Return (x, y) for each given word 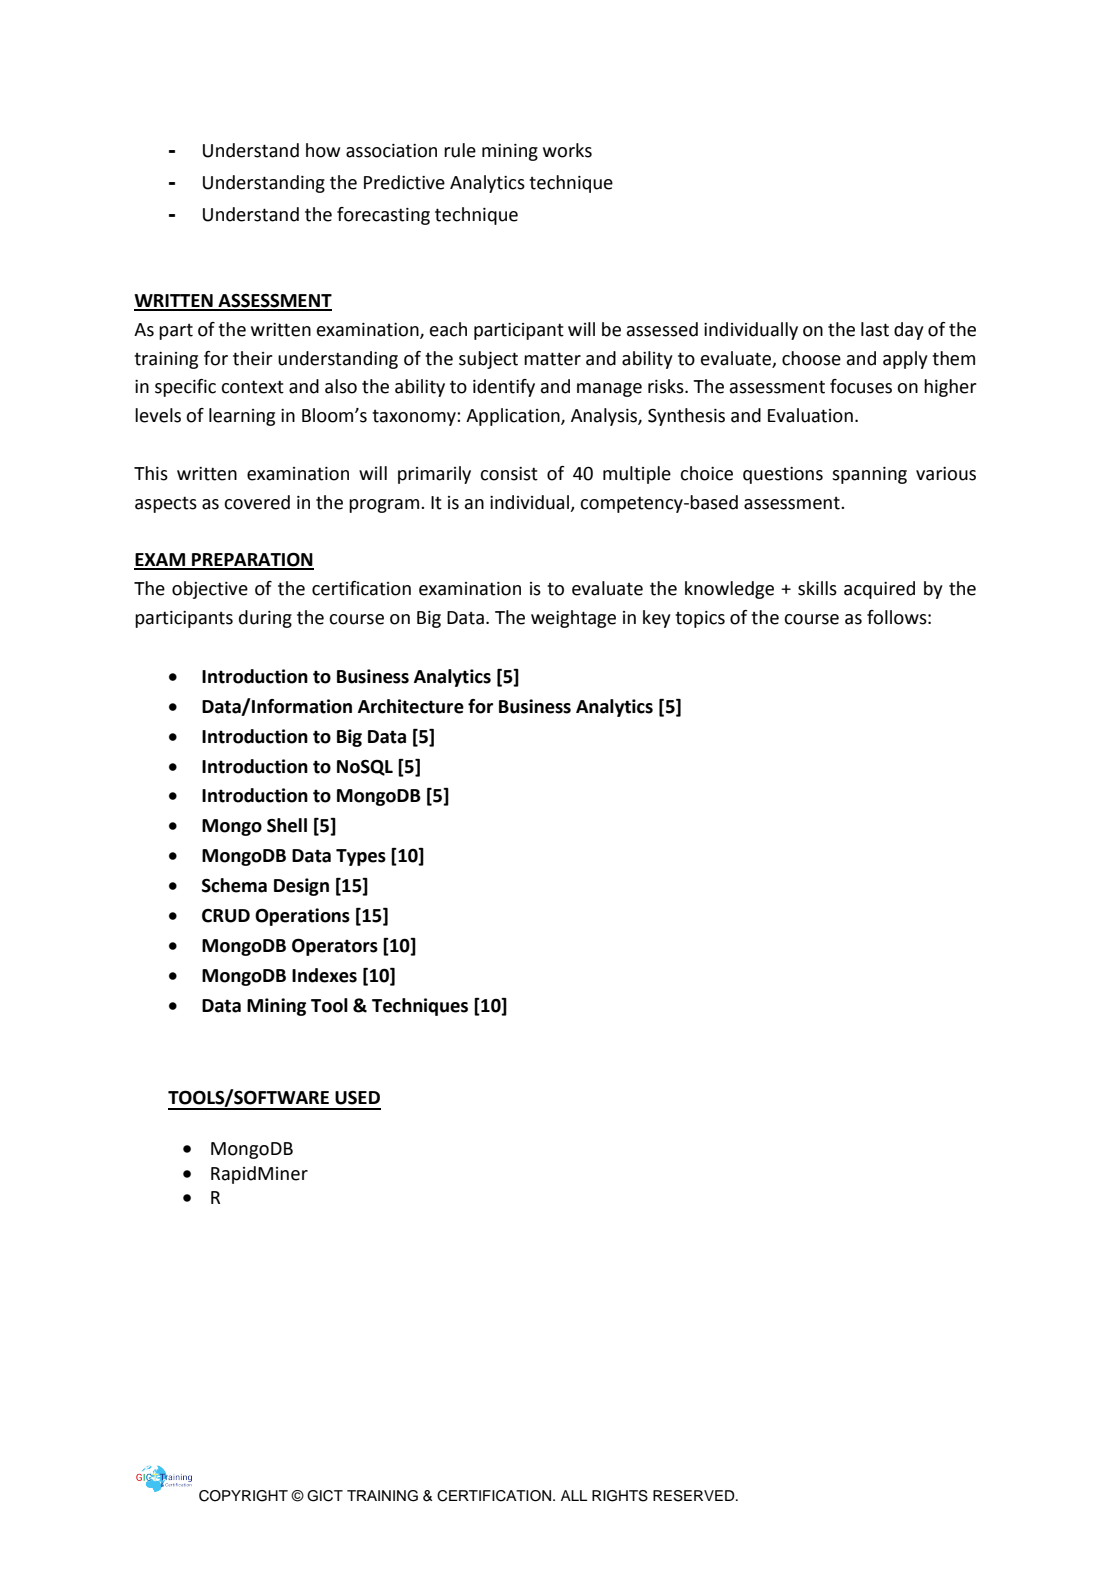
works (567, 150)
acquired (879, 590)
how (323, 150)
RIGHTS (620, 1496)
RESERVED (695, 1496)
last (875, 329)
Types (361, 857)
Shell (287, 825)
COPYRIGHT (243, 1496)
